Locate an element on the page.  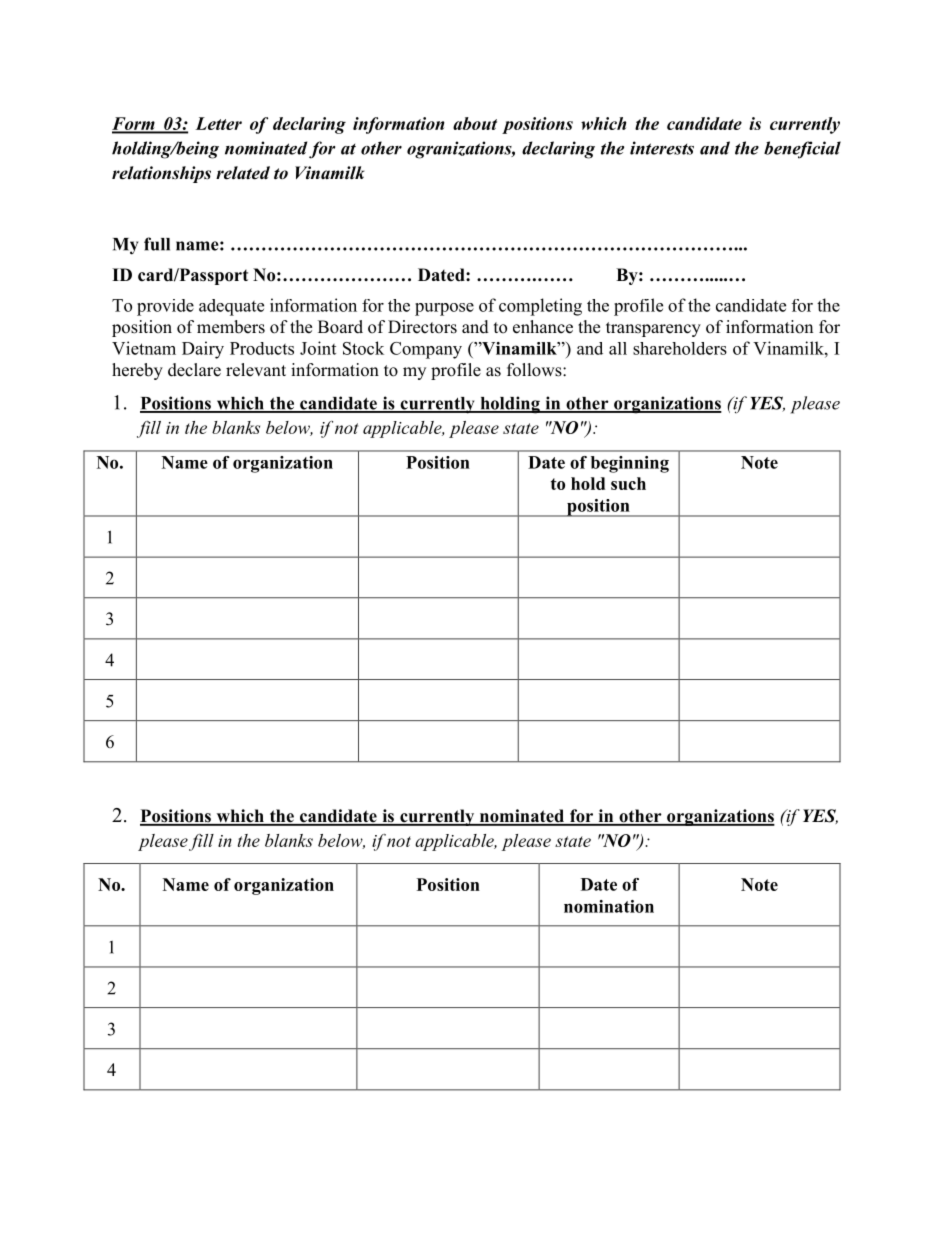
interests is located at coordinates (662, 148).
